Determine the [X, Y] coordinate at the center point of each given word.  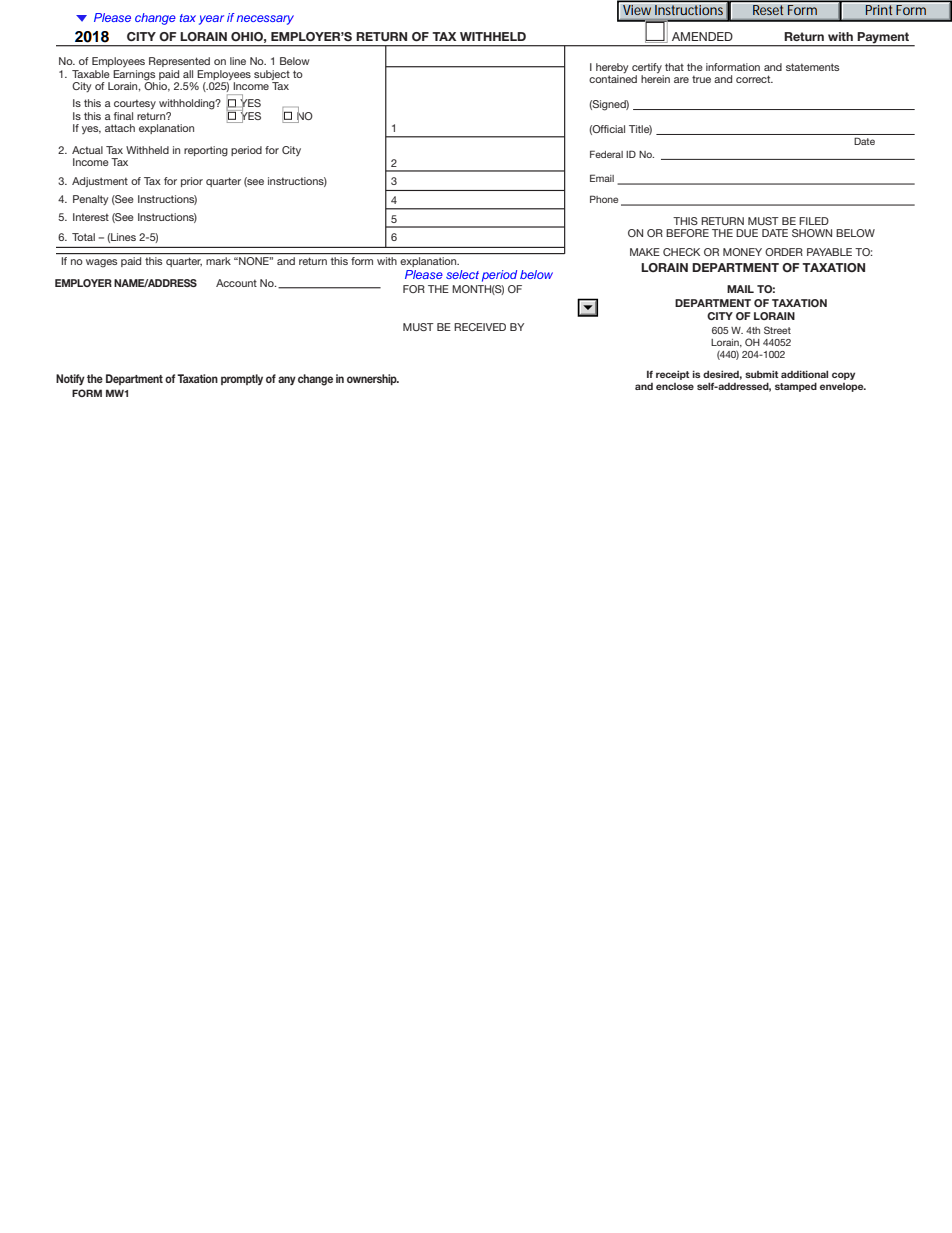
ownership [373, 379]
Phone [604, 199]
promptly [242, 379]
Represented [179, 62]
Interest [91, 217]
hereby [612, 68]
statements [812, 67]
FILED [814, 221]
